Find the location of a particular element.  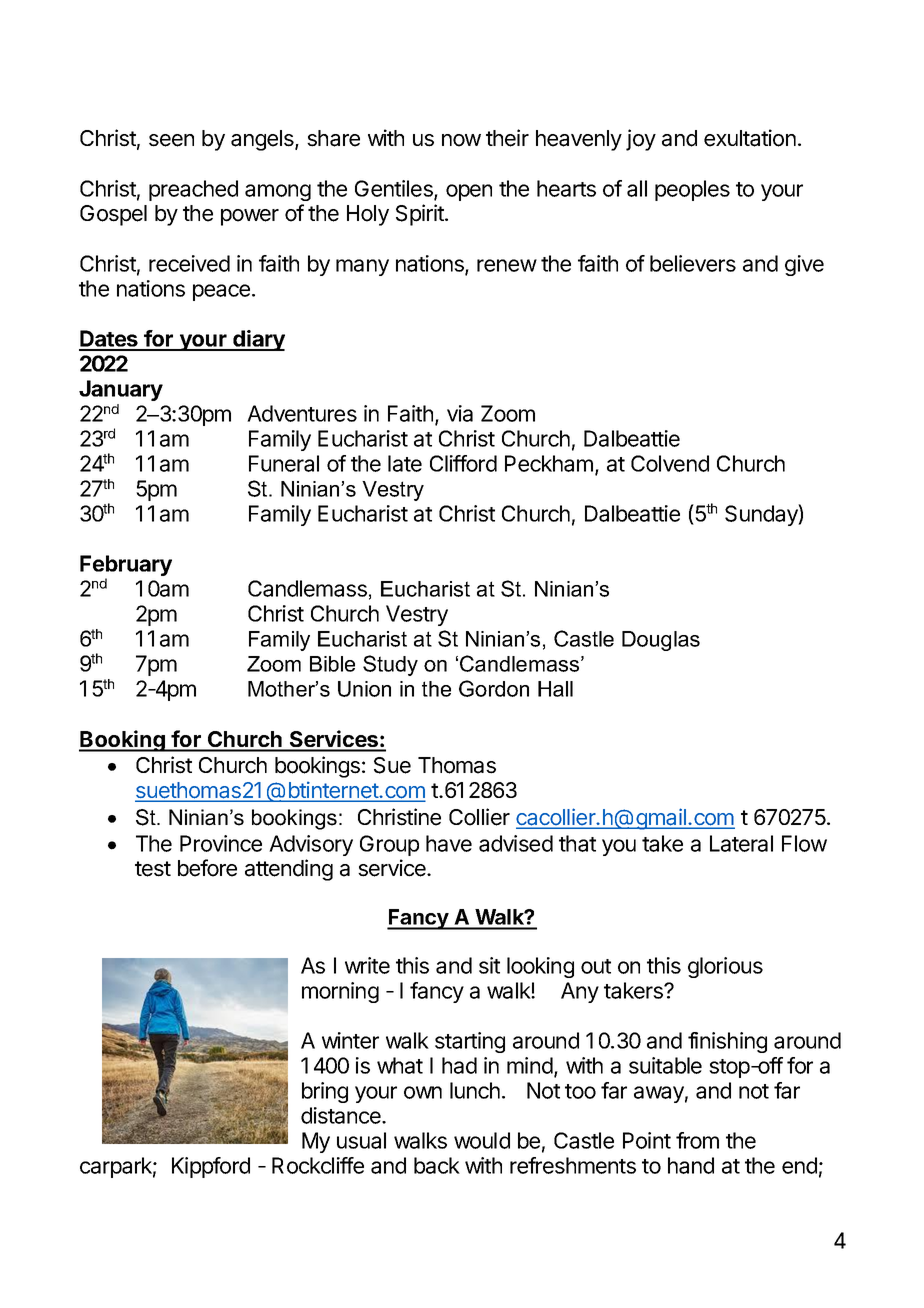

would is located at coordinates (482, 1140).
